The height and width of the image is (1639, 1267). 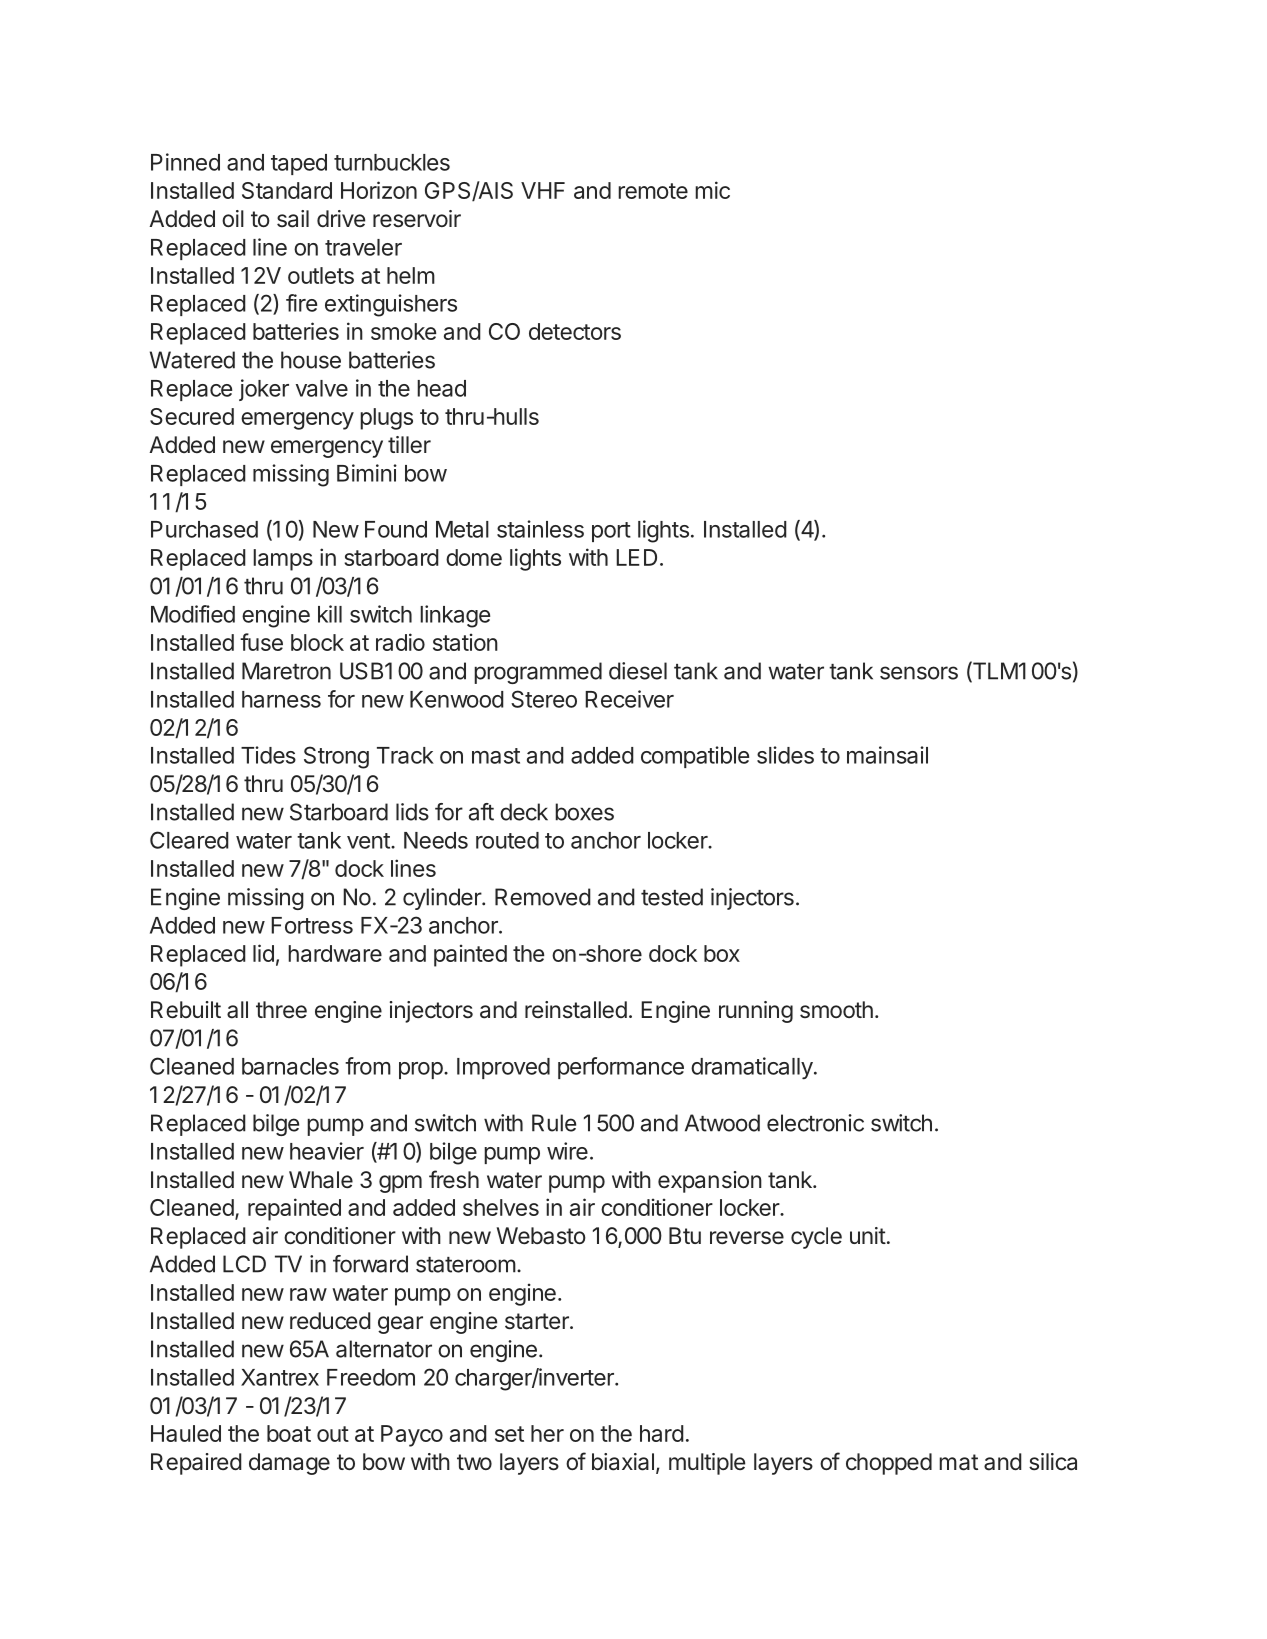 I want to click on biaxial, so click(x=623, y=1462).
